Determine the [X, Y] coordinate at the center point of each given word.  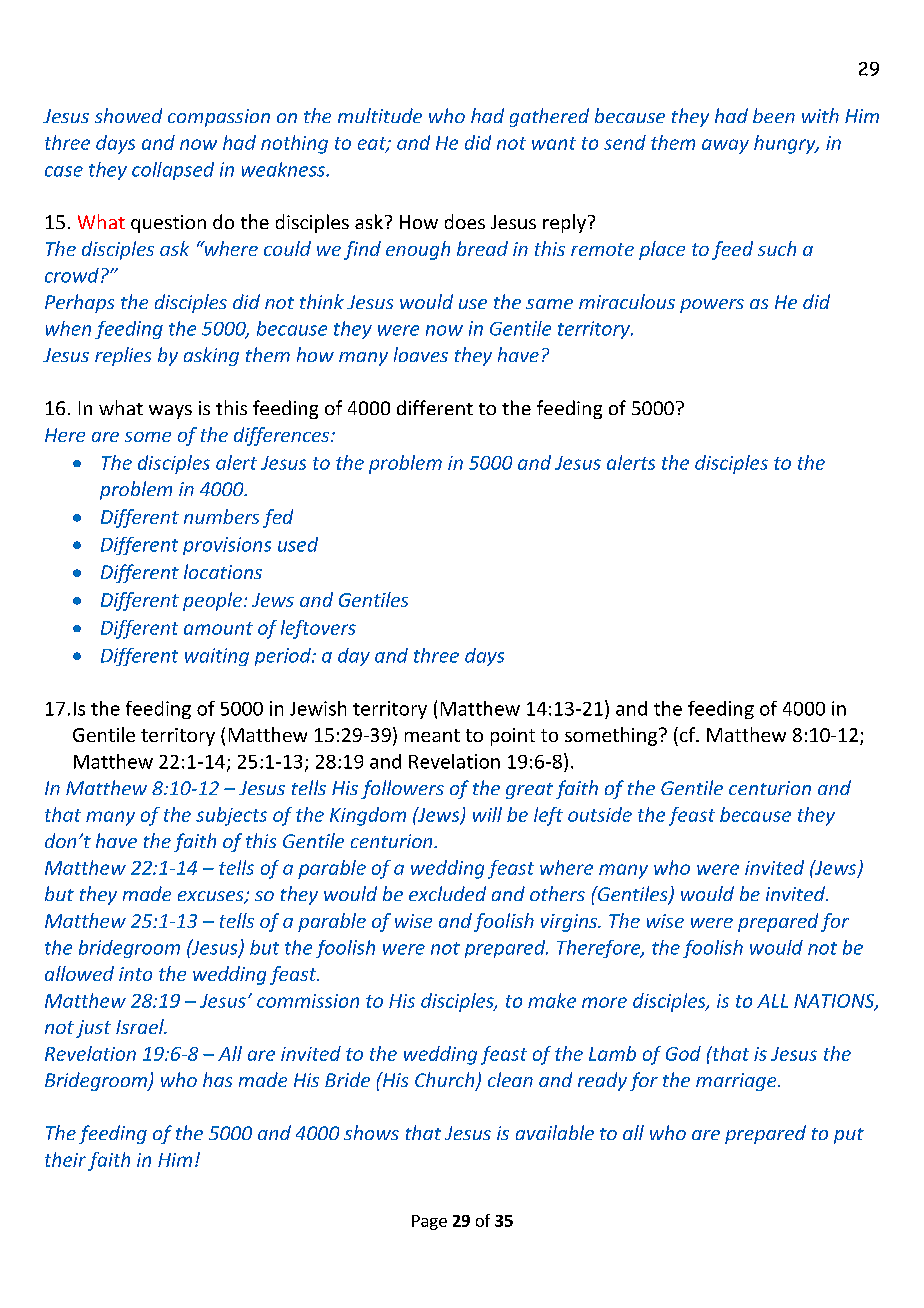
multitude [380, 115]
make [552, 1000]
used [298, 544]
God [683, 1053]
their [65, 1159]
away [725, 146]
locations [223, 571]
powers [712, 306]
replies [123, 356]
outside [600, 814]
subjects [231, 816]
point [513, 737]
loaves [421, 354]
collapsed [173, 171]
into [135, 974]
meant [432, 735]
